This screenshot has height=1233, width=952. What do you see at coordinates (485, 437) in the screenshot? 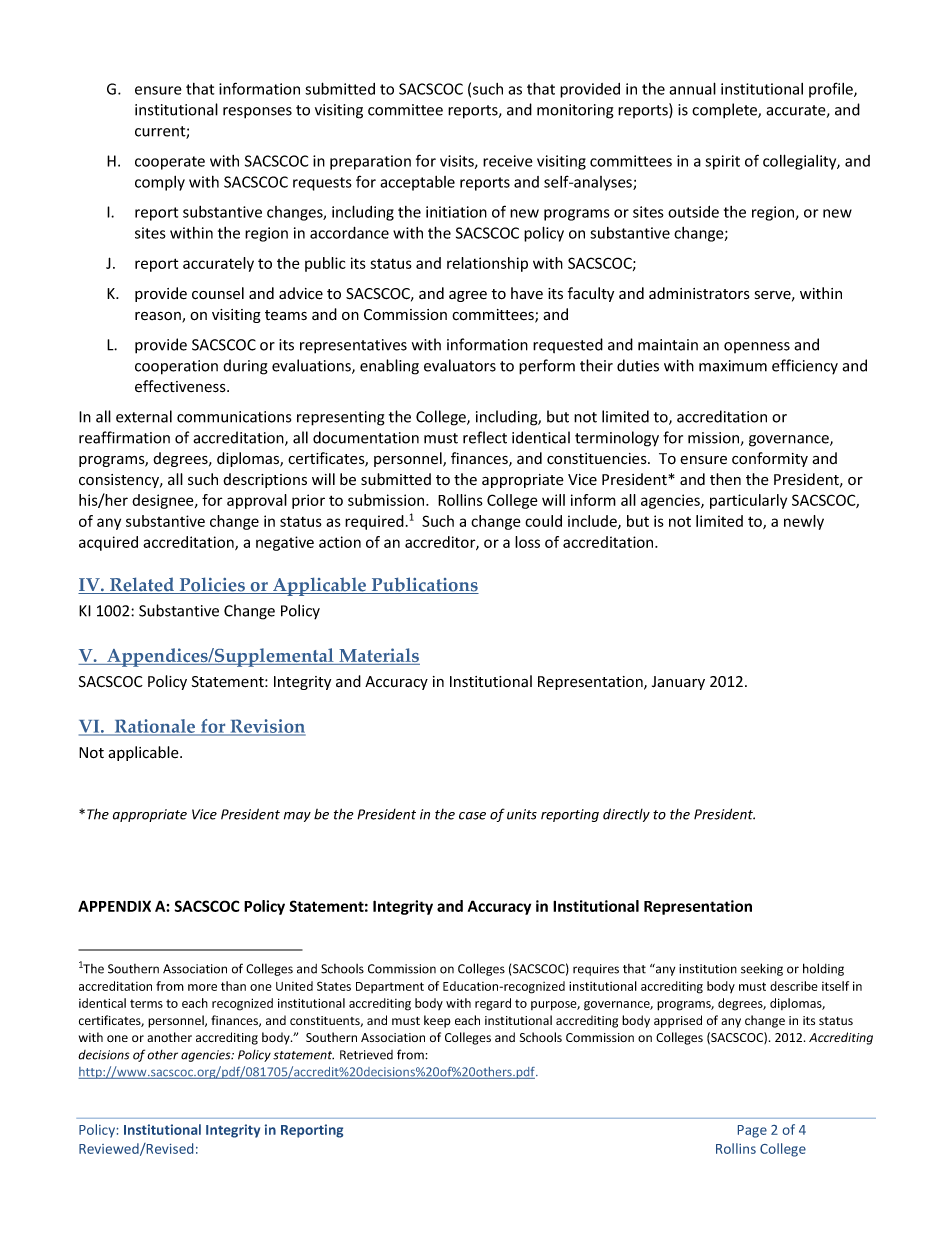
I see `reflect` at bounding box center [485, 437].
